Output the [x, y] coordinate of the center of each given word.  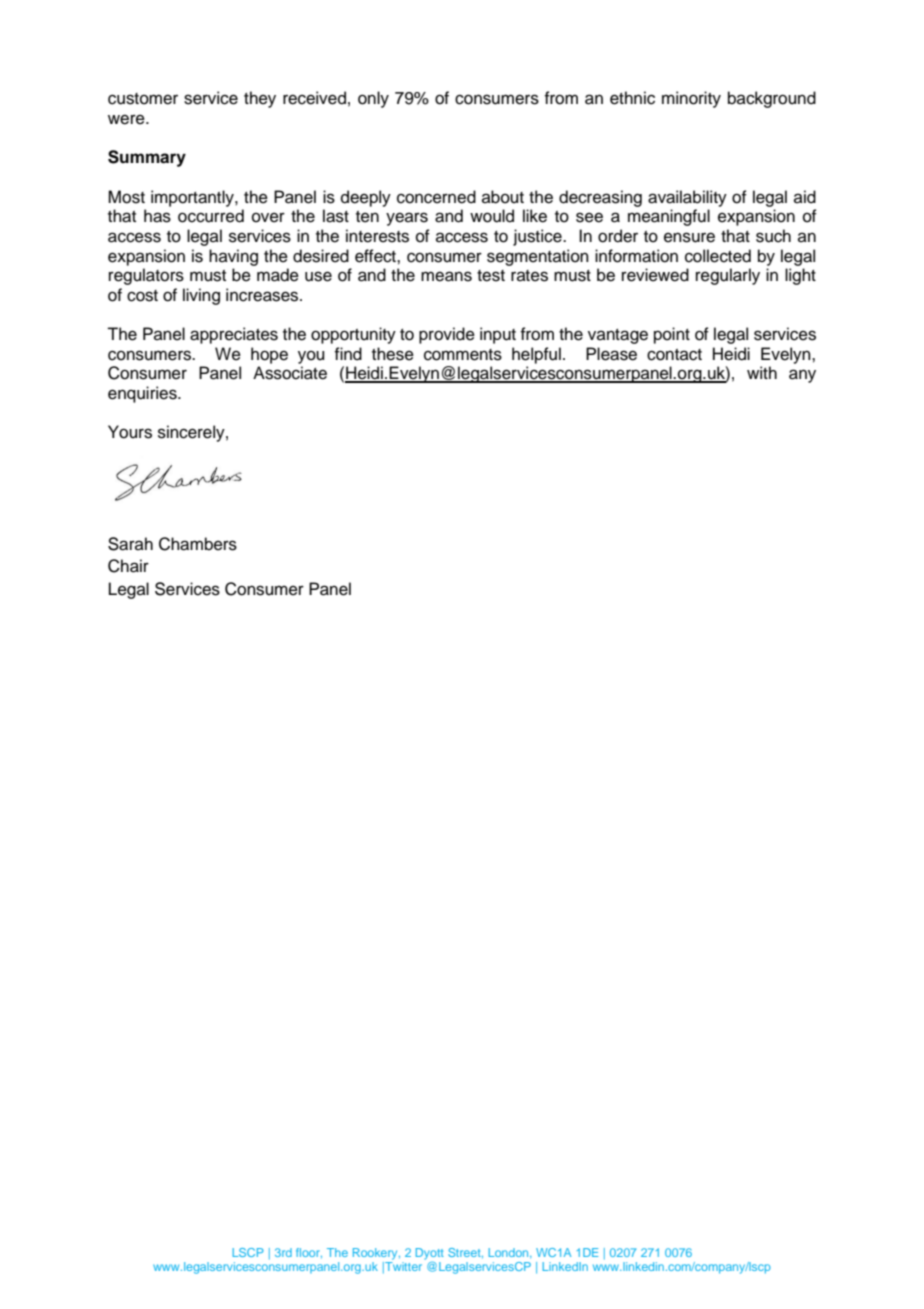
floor [309, 1253]
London [509, 1253]
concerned [436, 197]
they [260, 99]
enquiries [143, 394]
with [762, 372]
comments [463, 355]
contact [674, 355]
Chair [128, 566]
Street [465, 1253]
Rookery [376, 1254]
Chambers [198, 544]
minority [691, 99]
